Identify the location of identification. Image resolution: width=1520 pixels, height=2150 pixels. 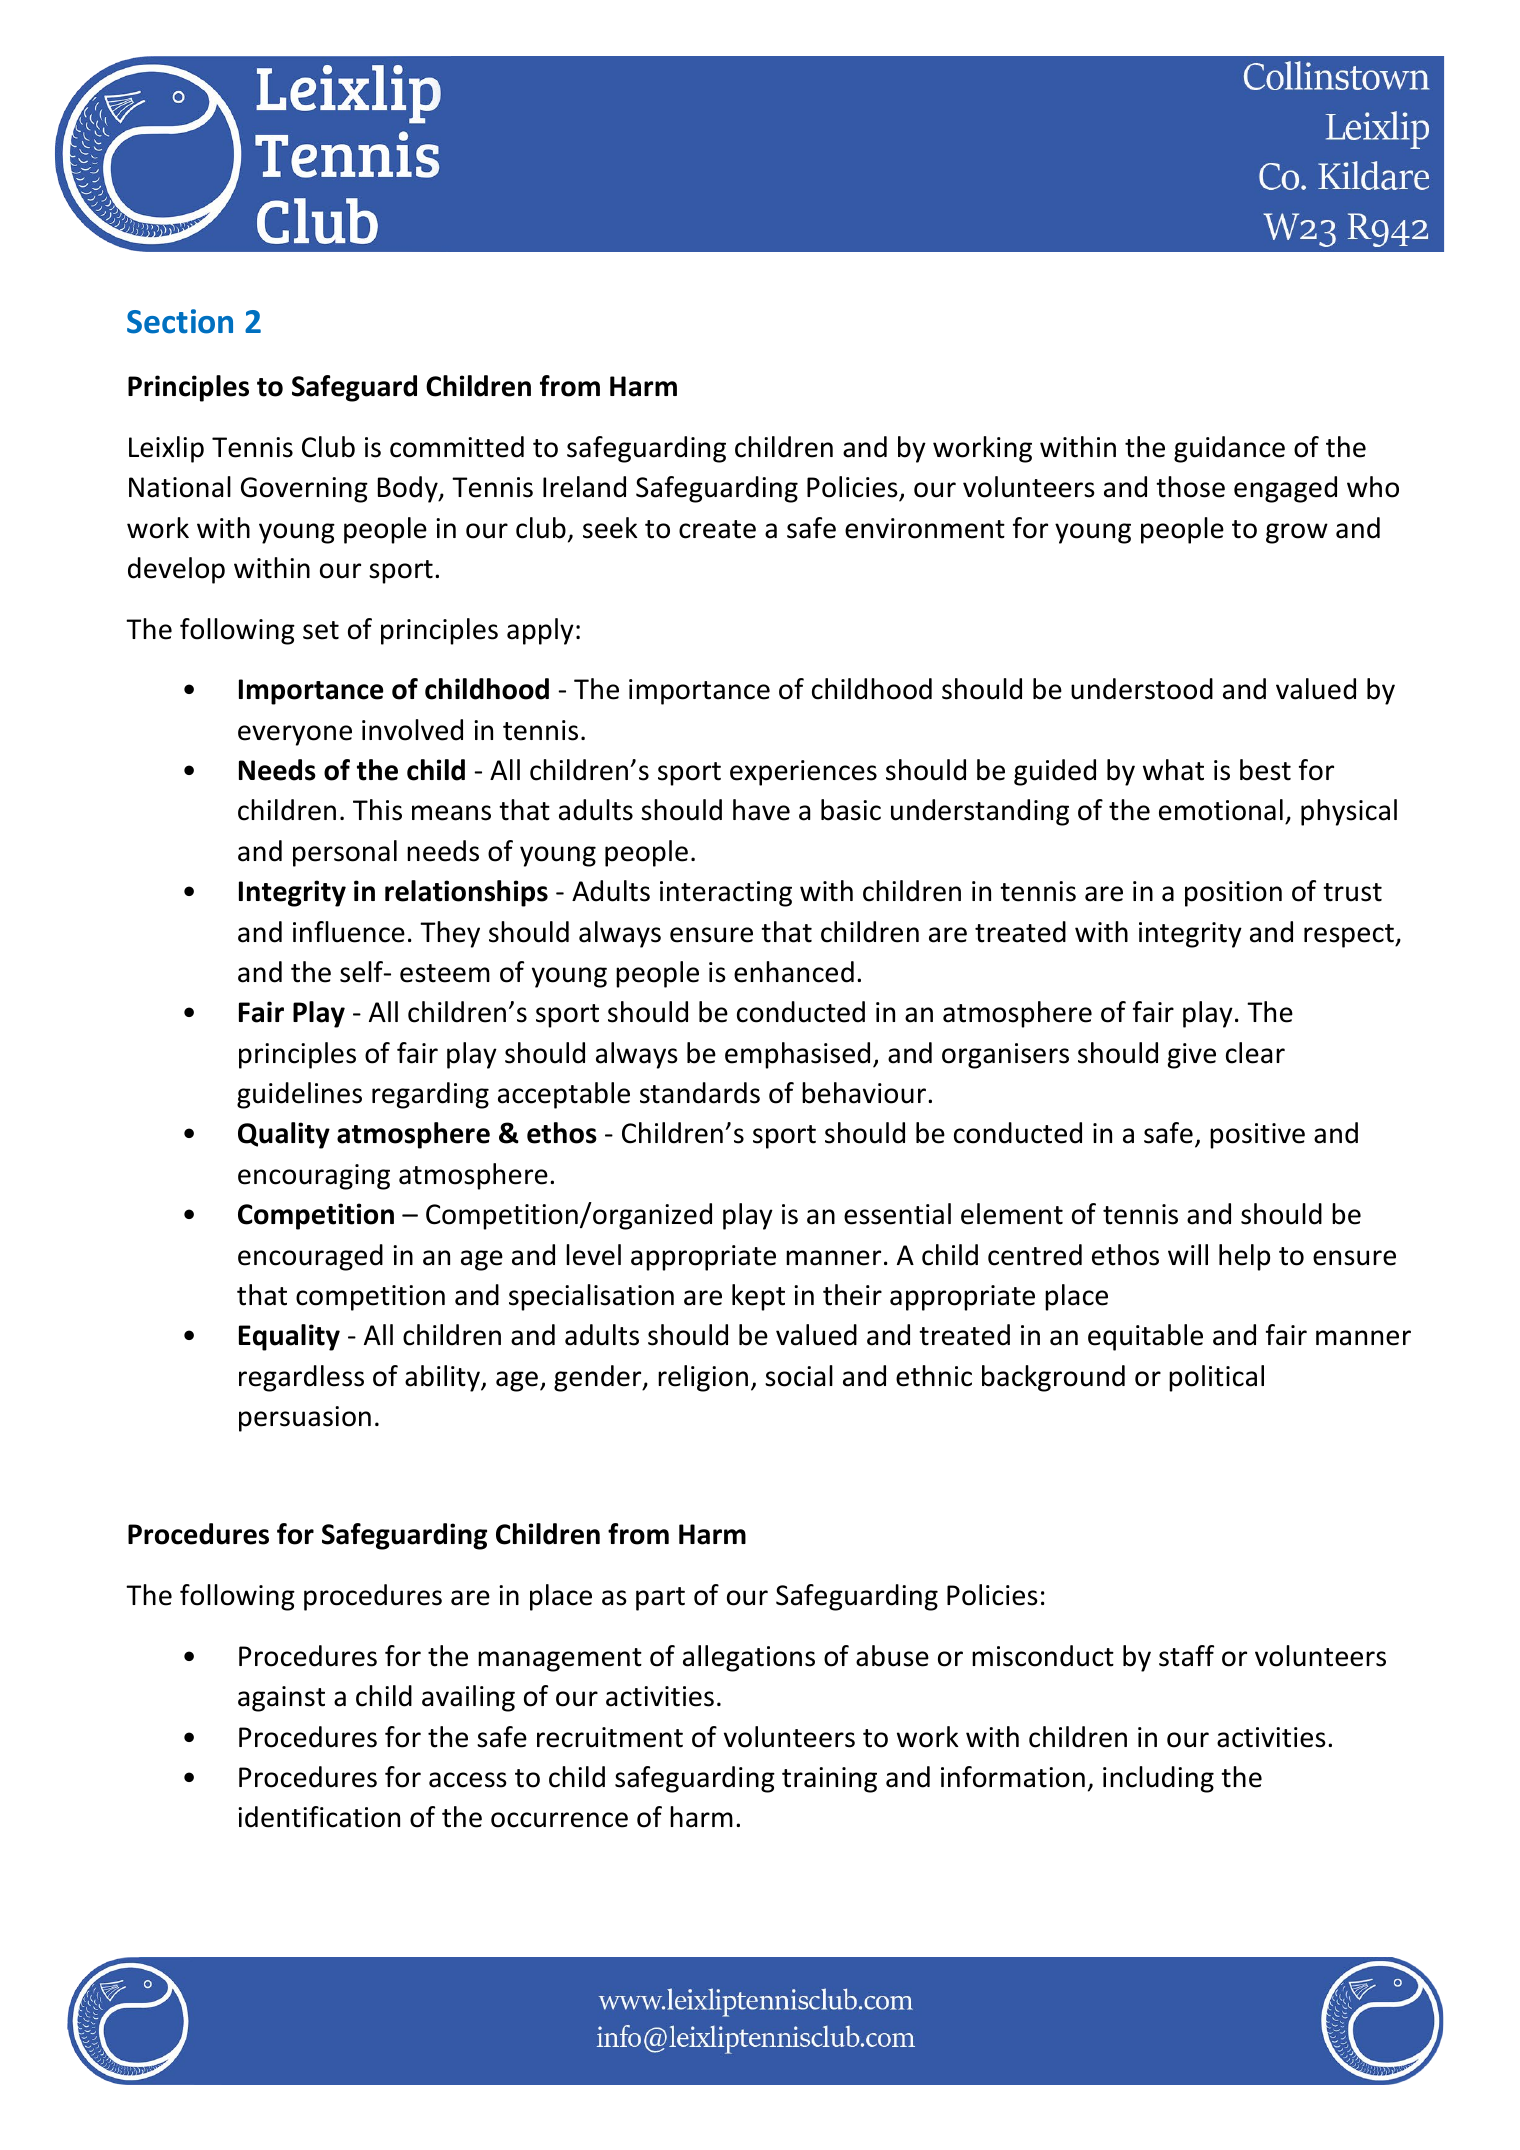
(319, 1817).
